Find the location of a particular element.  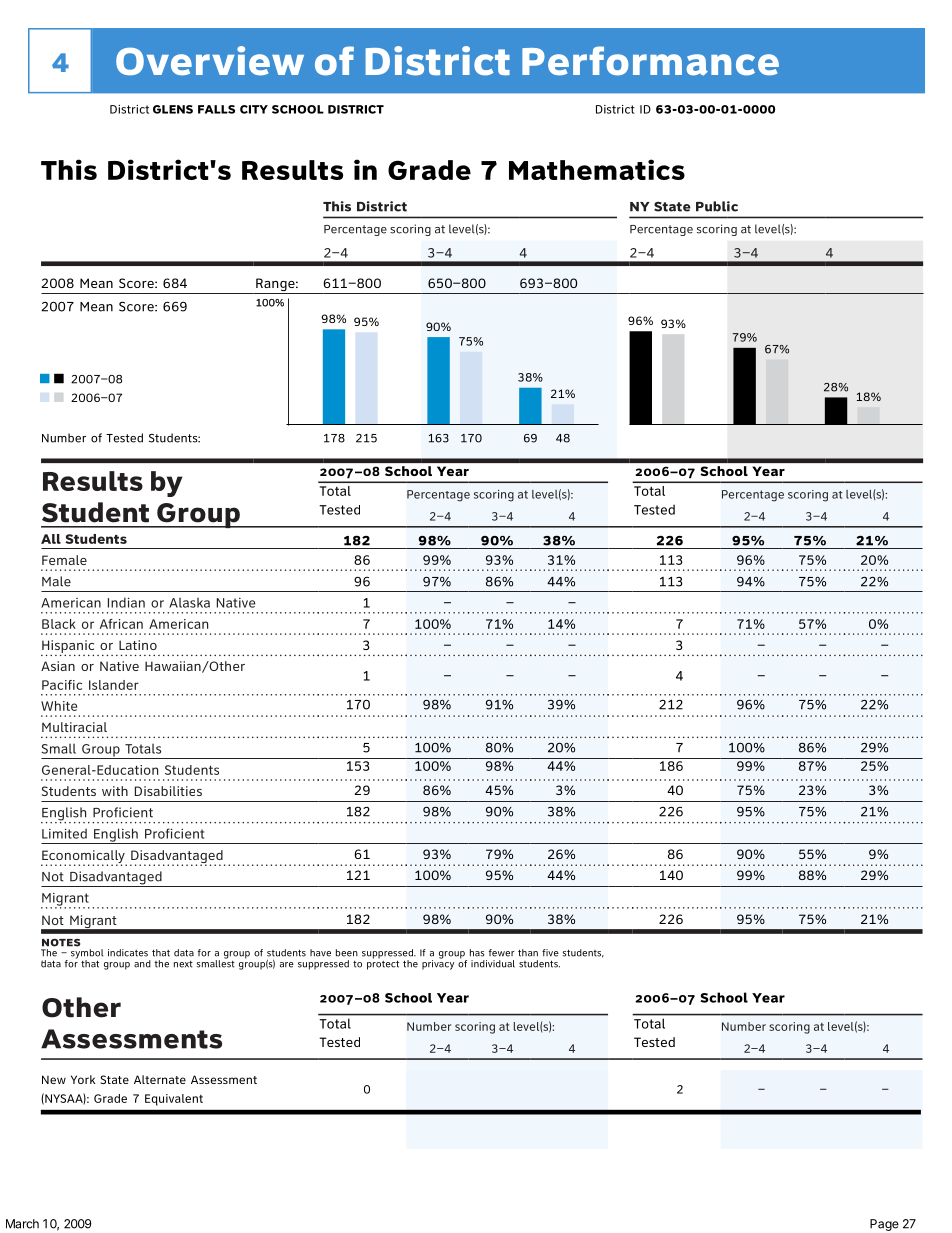

than is located at coordinates (528, 953).
